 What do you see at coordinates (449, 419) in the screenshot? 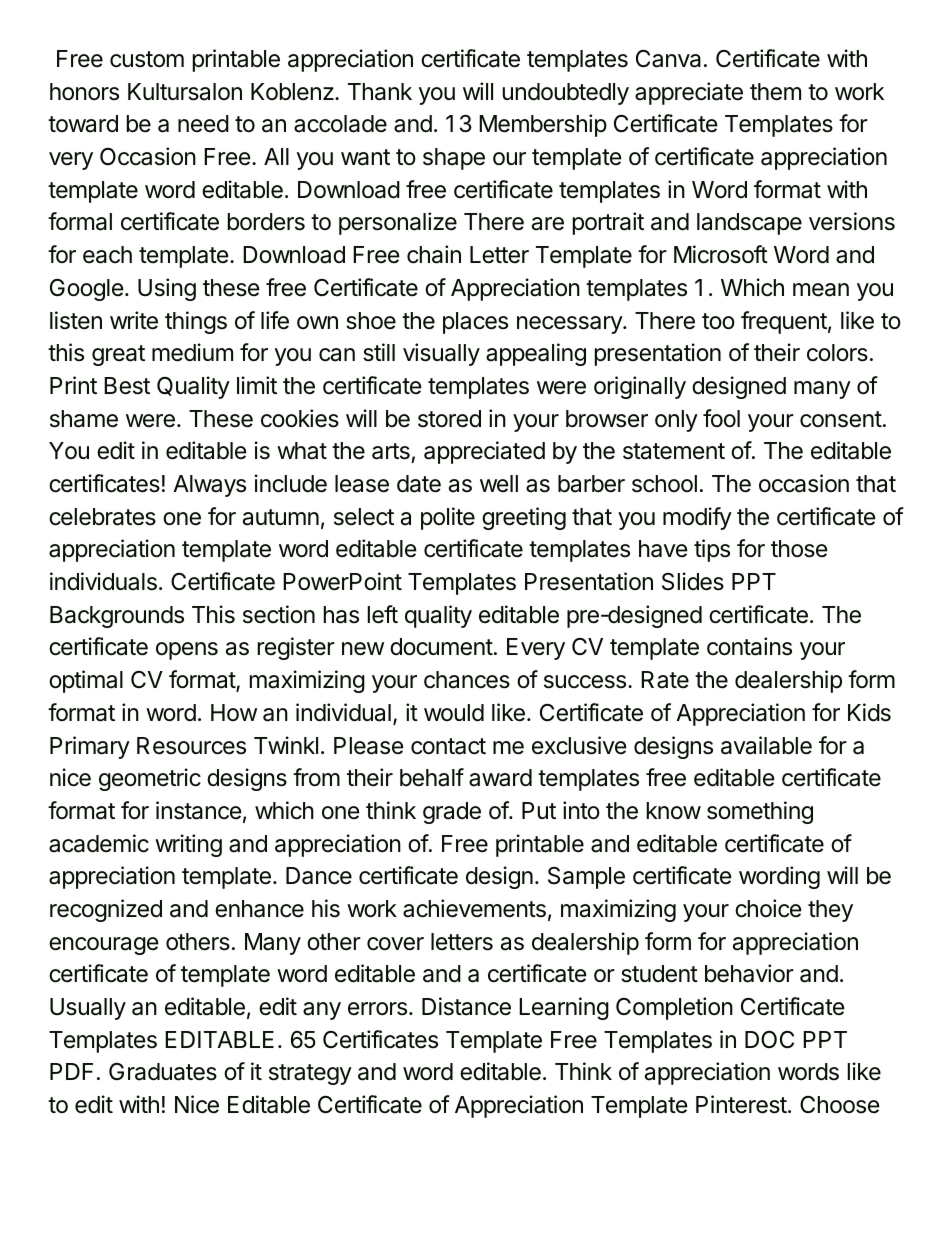
I see `stored` at bounding box center [449, 419].
